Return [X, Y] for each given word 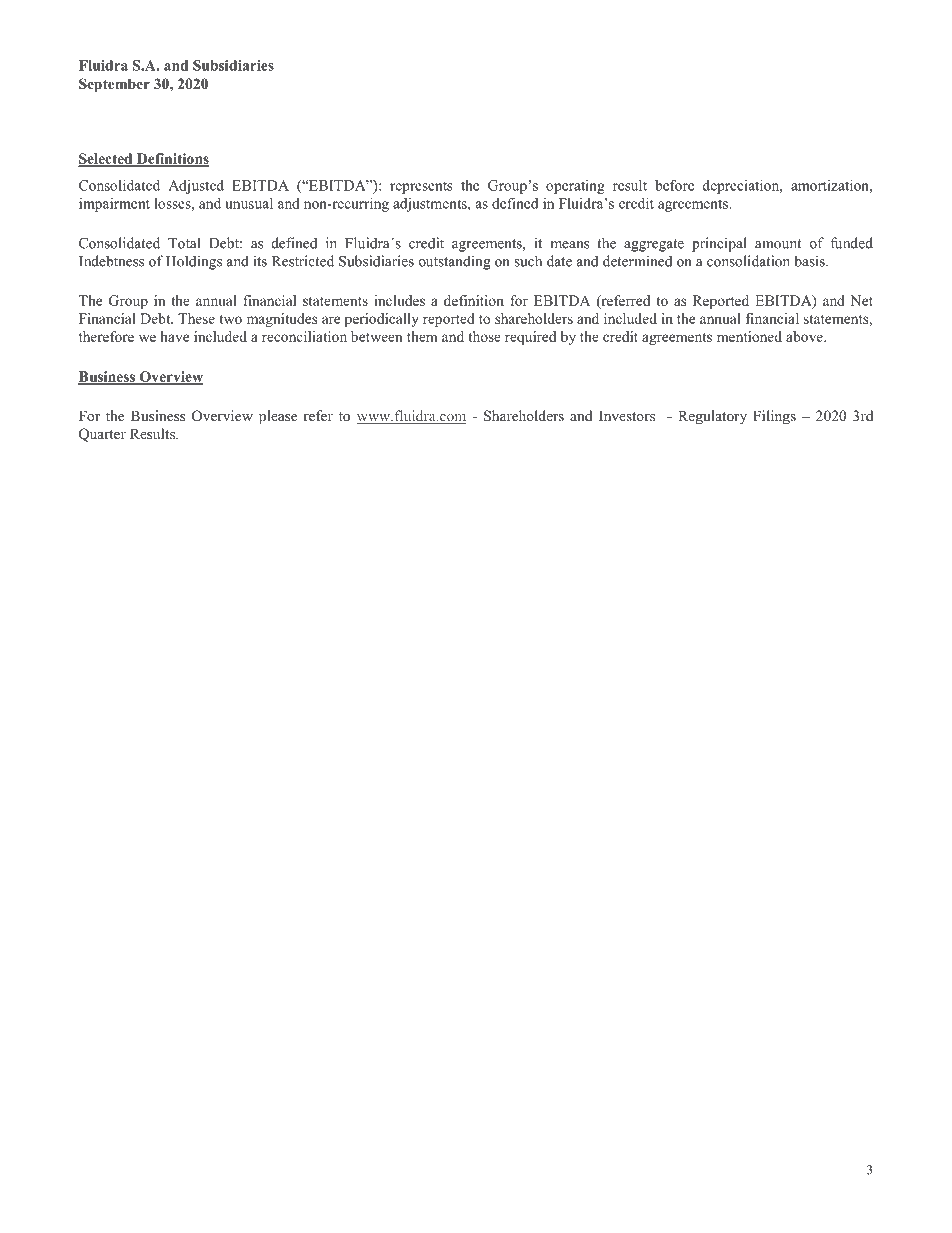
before [674, 185]
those [484, 336]
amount [778, 244]
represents [421, 188]
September [114, 85]
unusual [249, 203]
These [196, 318]
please [278, 417]
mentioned [749, 336]
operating [575, 187]
